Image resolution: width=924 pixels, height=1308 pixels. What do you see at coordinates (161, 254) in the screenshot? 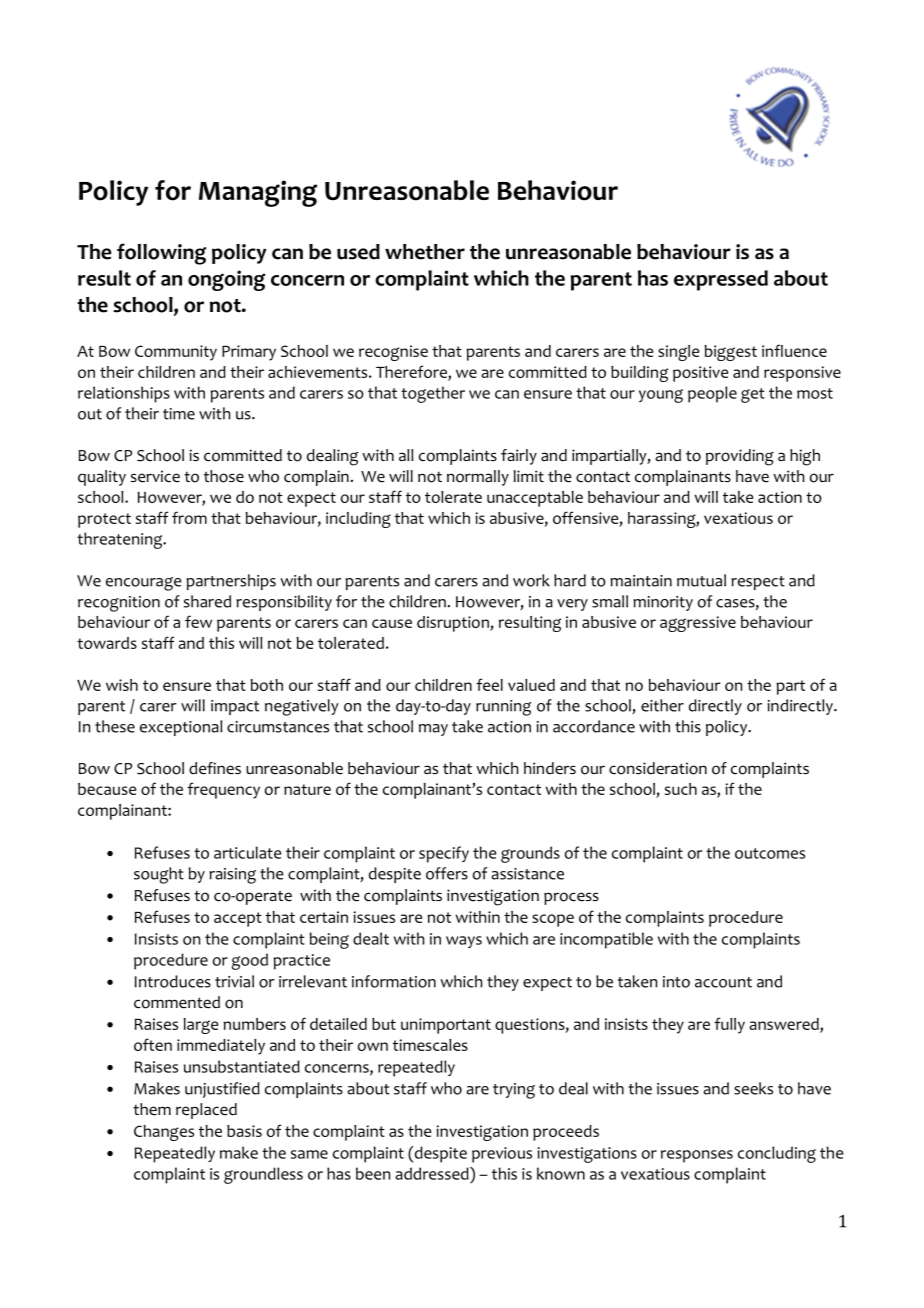
I see `following` at bounding box center [161, 254].
